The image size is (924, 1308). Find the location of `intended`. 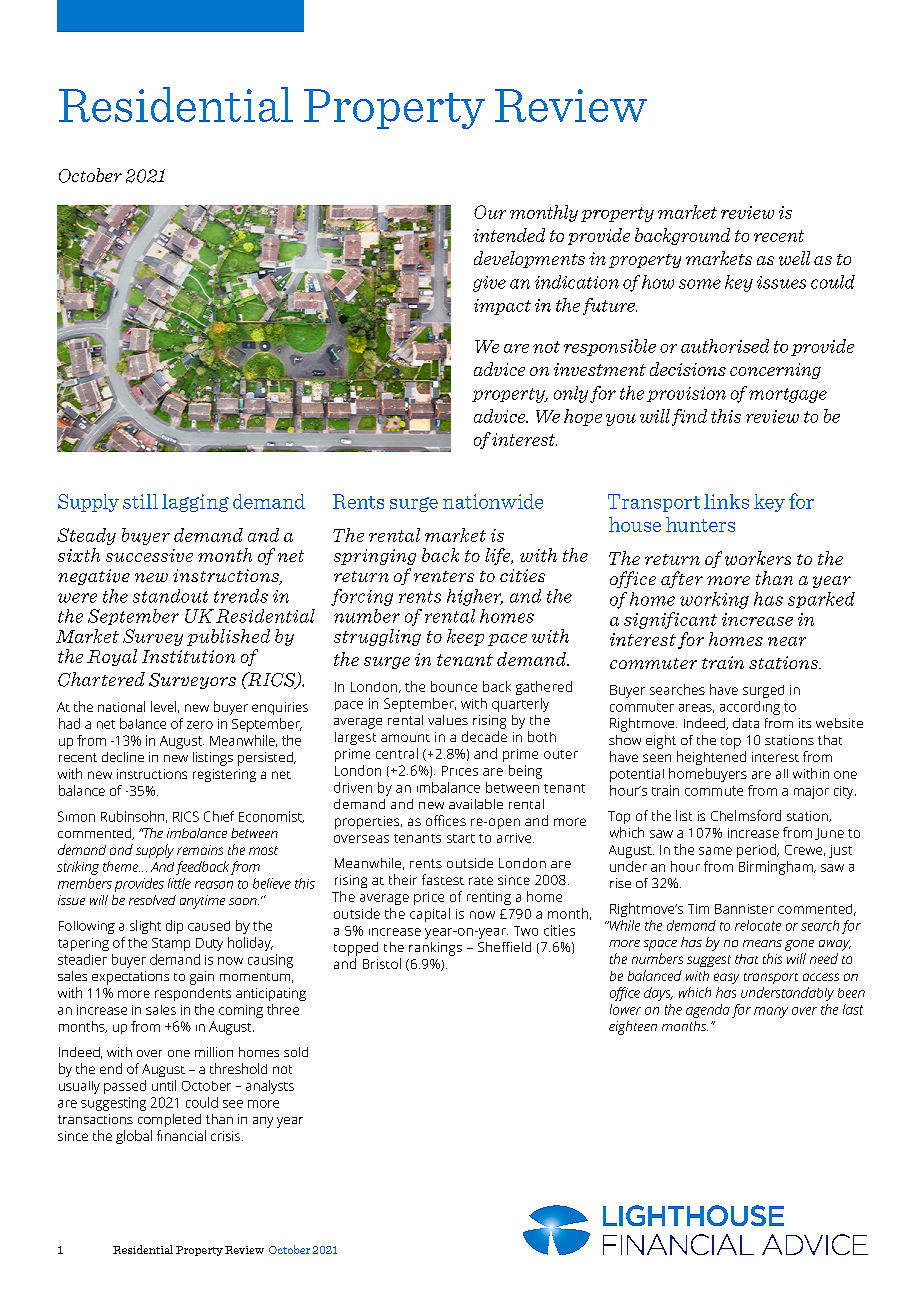

intended is located at coordinates (509, 235).
